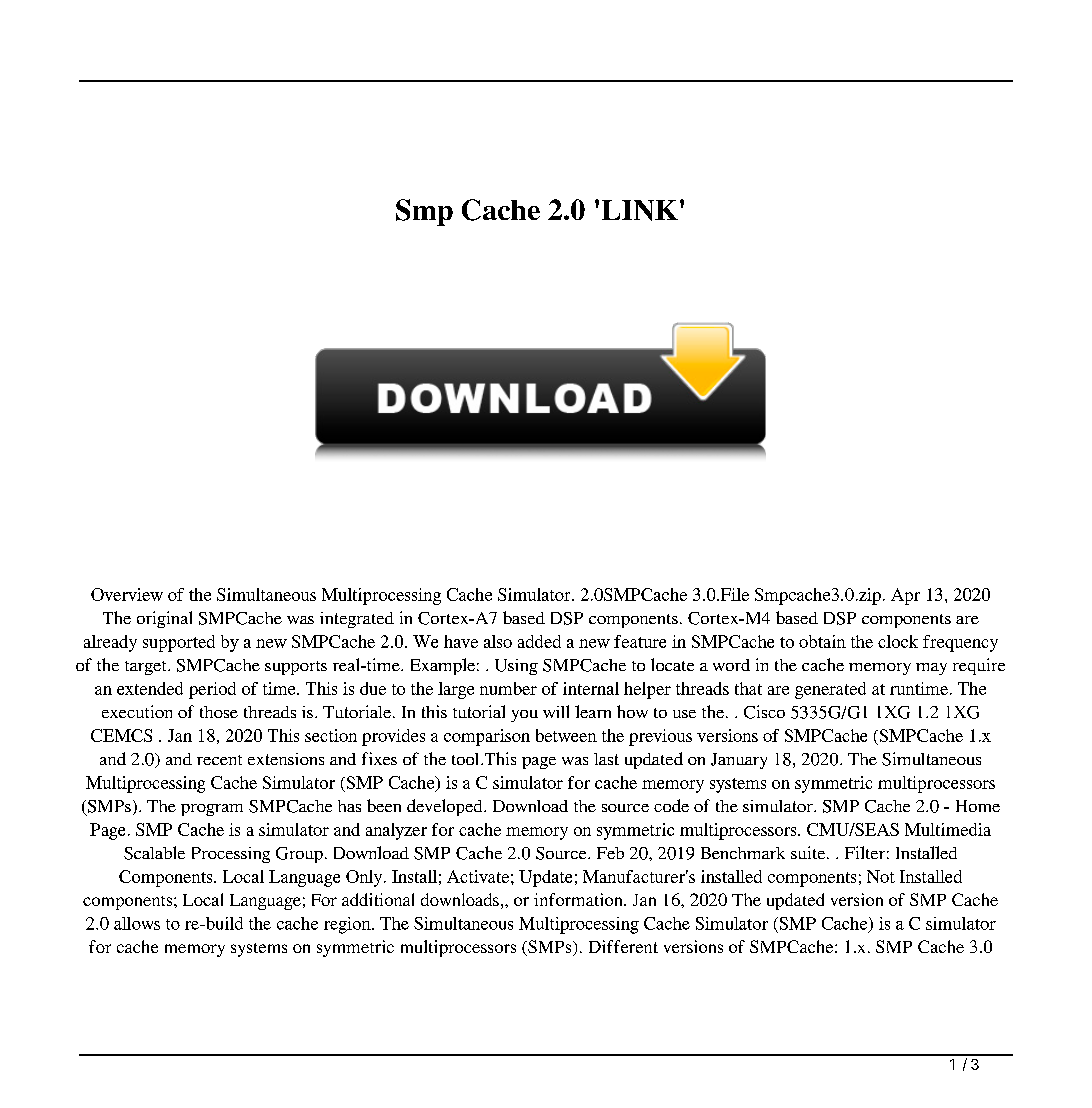 This screenshot has height=1108, width=1092. What do you see at coordinates (905, 596) in the screenshot?
I see `Apr` at bounding box center [905, 596].
